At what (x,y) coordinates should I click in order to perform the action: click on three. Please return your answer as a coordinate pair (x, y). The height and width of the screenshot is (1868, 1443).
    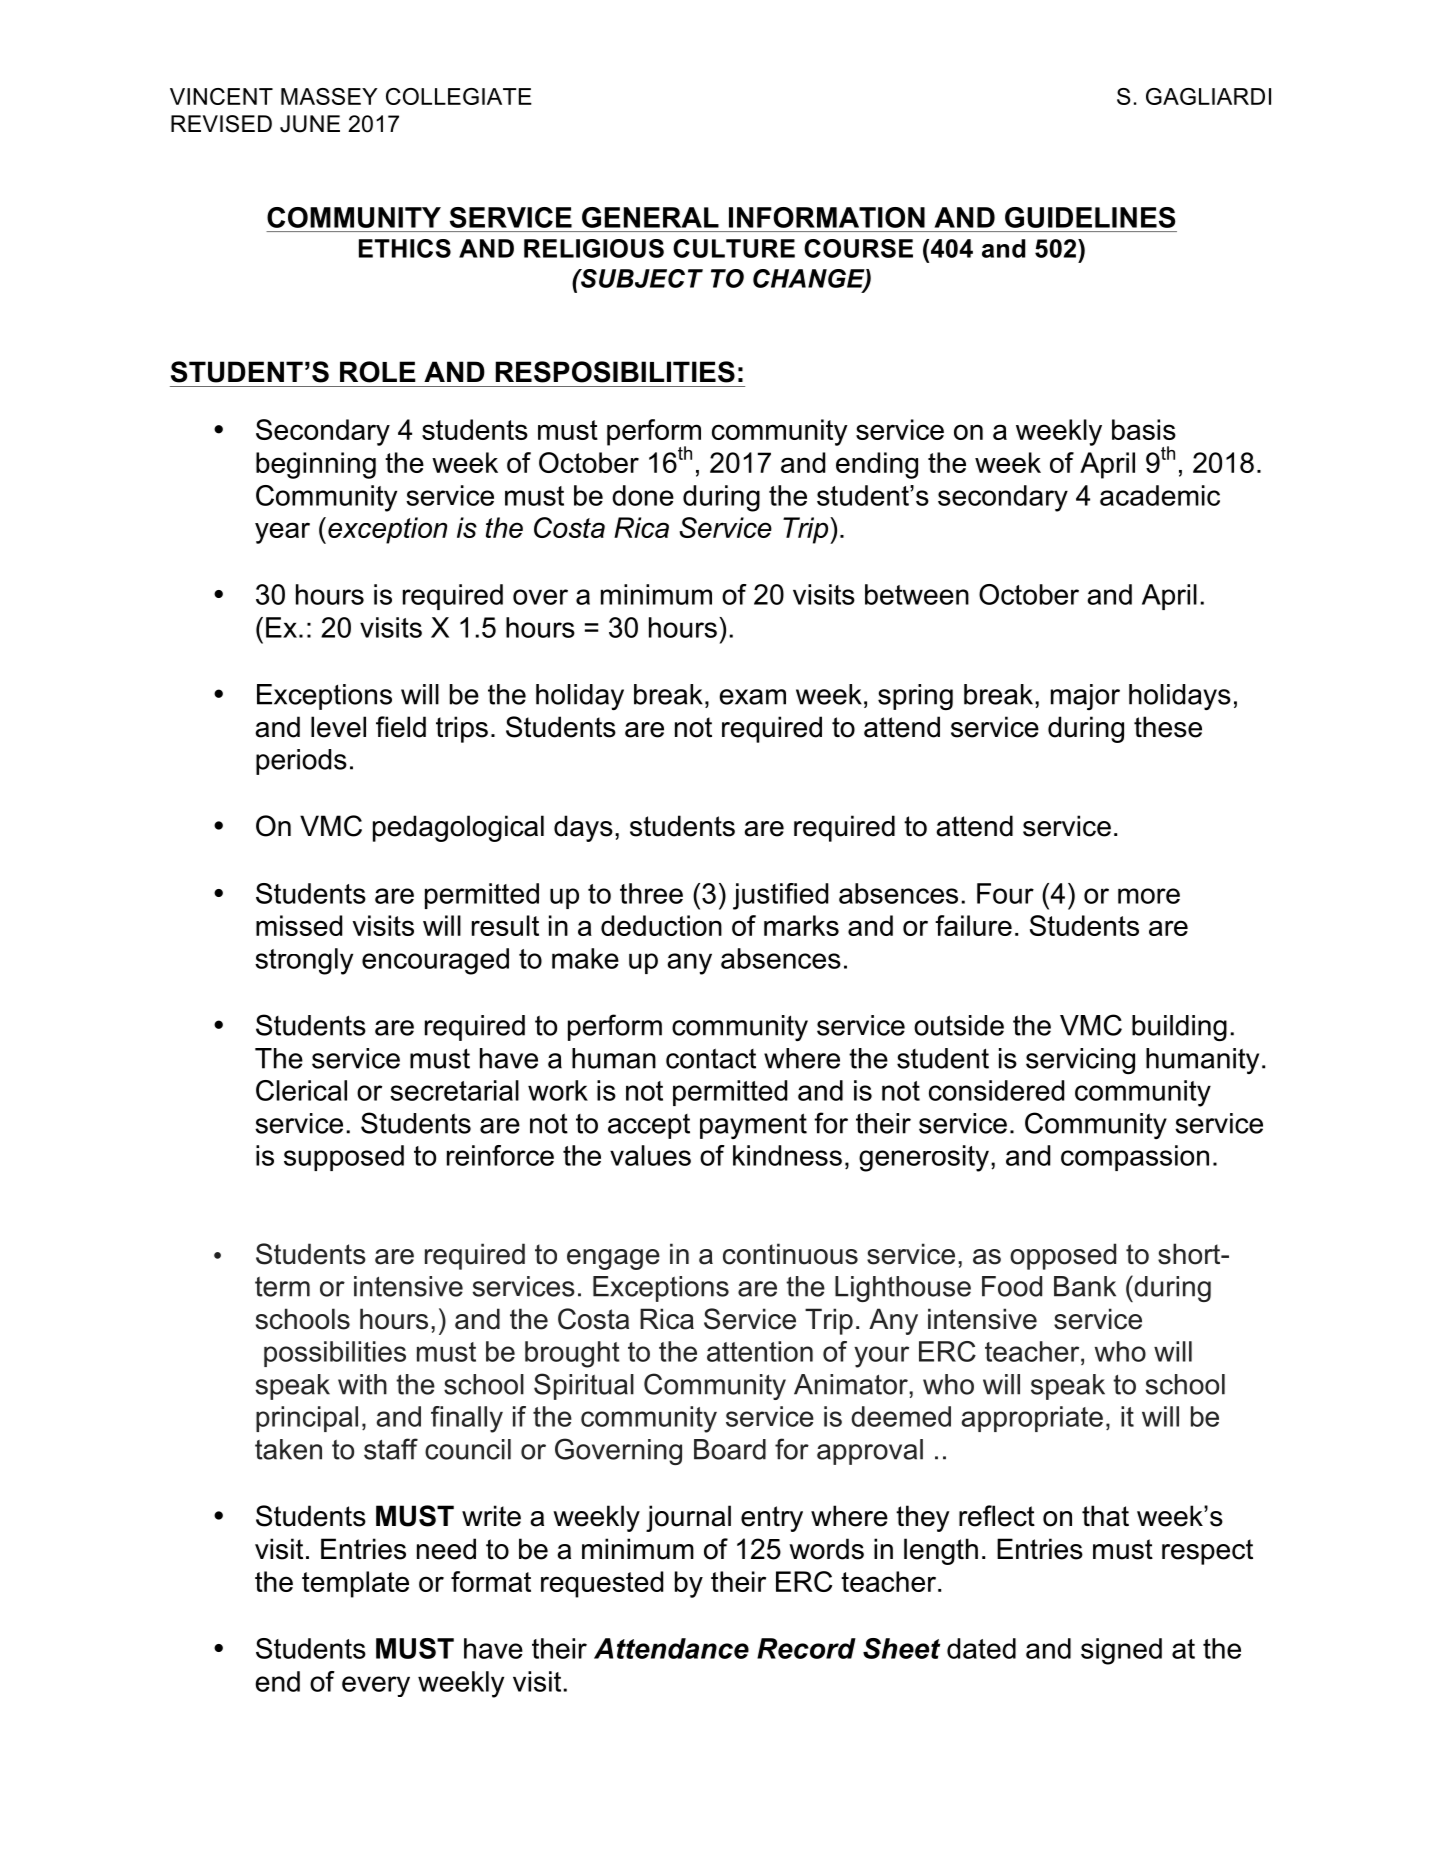
    Looking at the image, I should click on (651, 893).
